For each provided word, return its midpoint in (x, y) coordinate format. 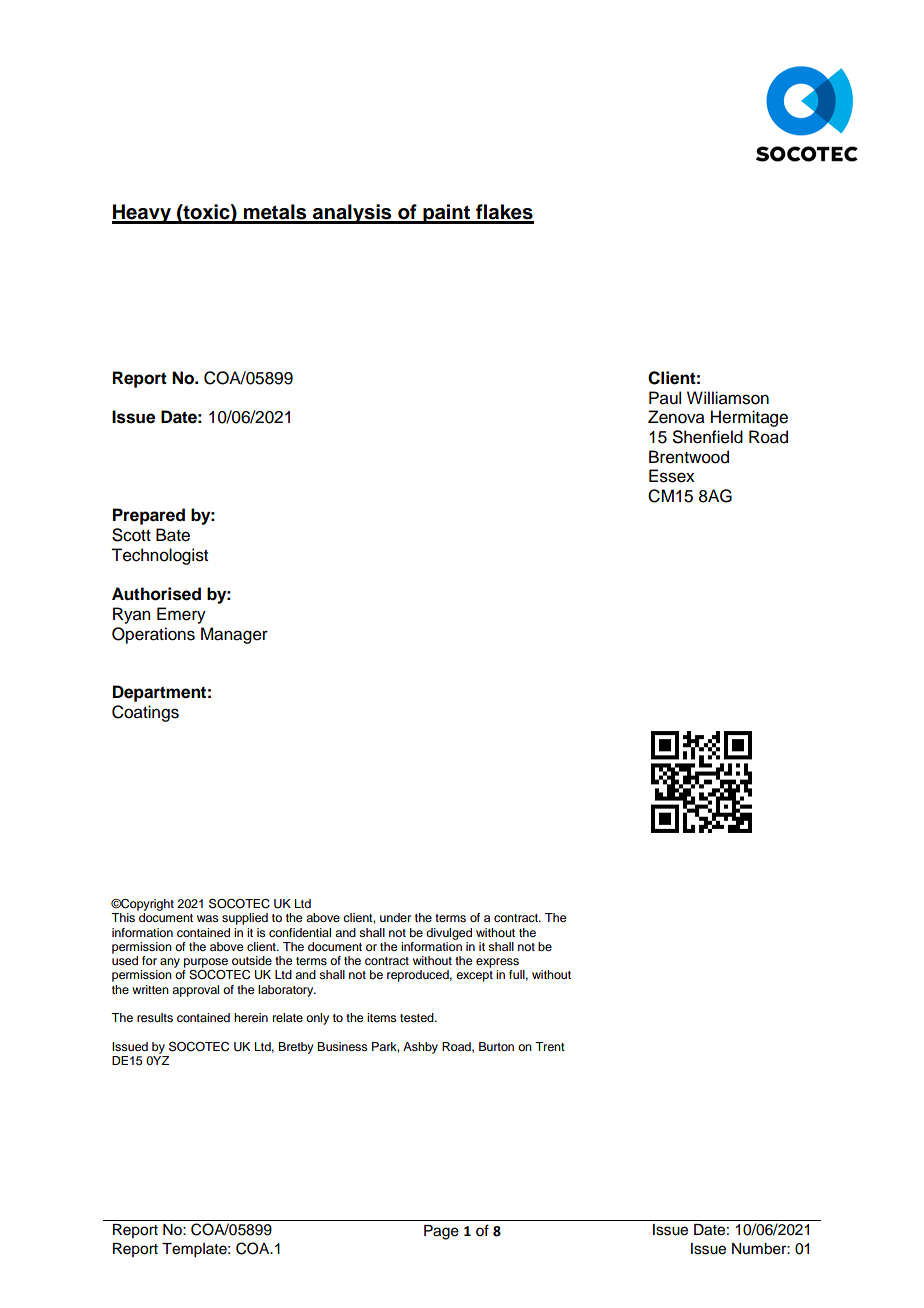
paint (447, 214)
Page (441, 1232)
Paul (665, 398)
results (155, 1017)
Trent (550, 1046)
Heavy (142, 214)
